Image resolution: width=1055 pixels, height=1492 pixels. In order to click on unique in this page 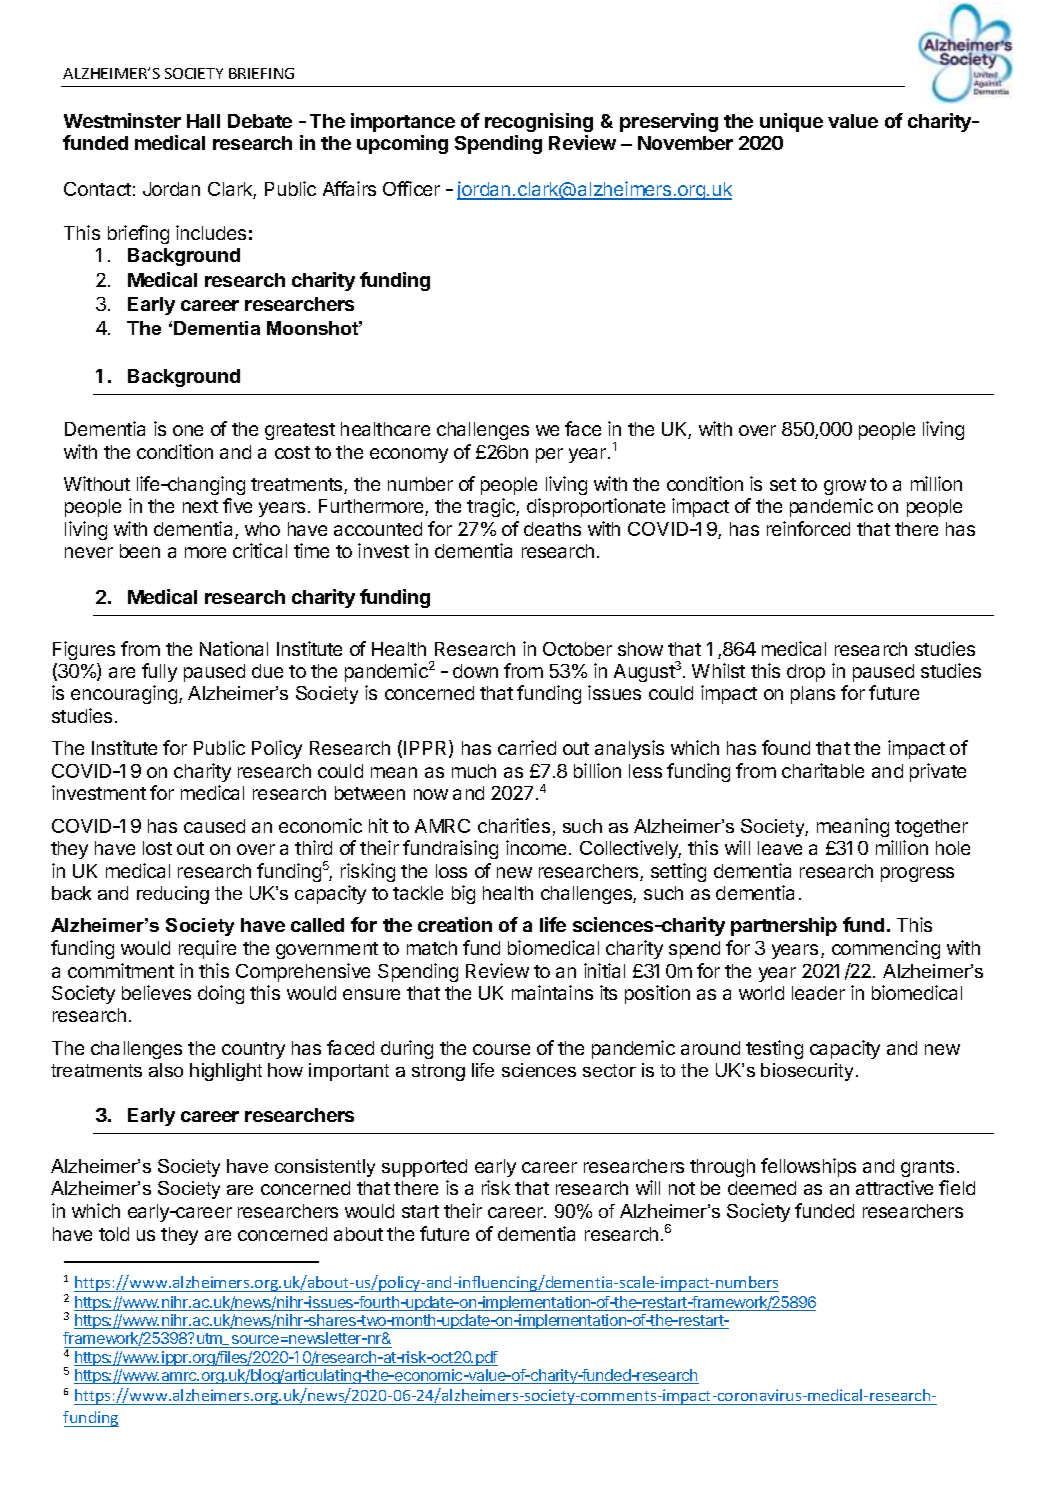, I will do `click(791, 122)`.
